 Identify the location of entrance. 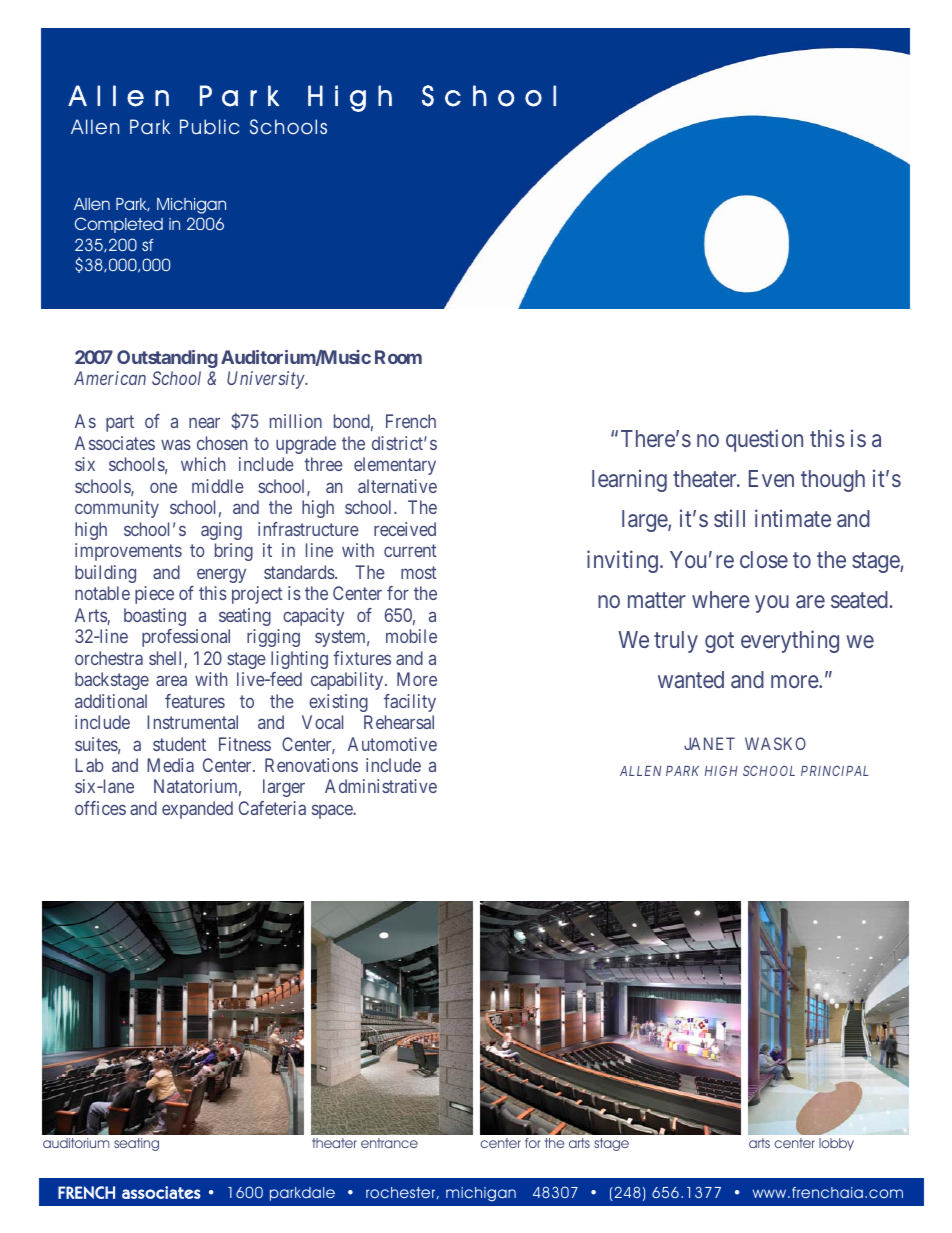
(389, 1143).
